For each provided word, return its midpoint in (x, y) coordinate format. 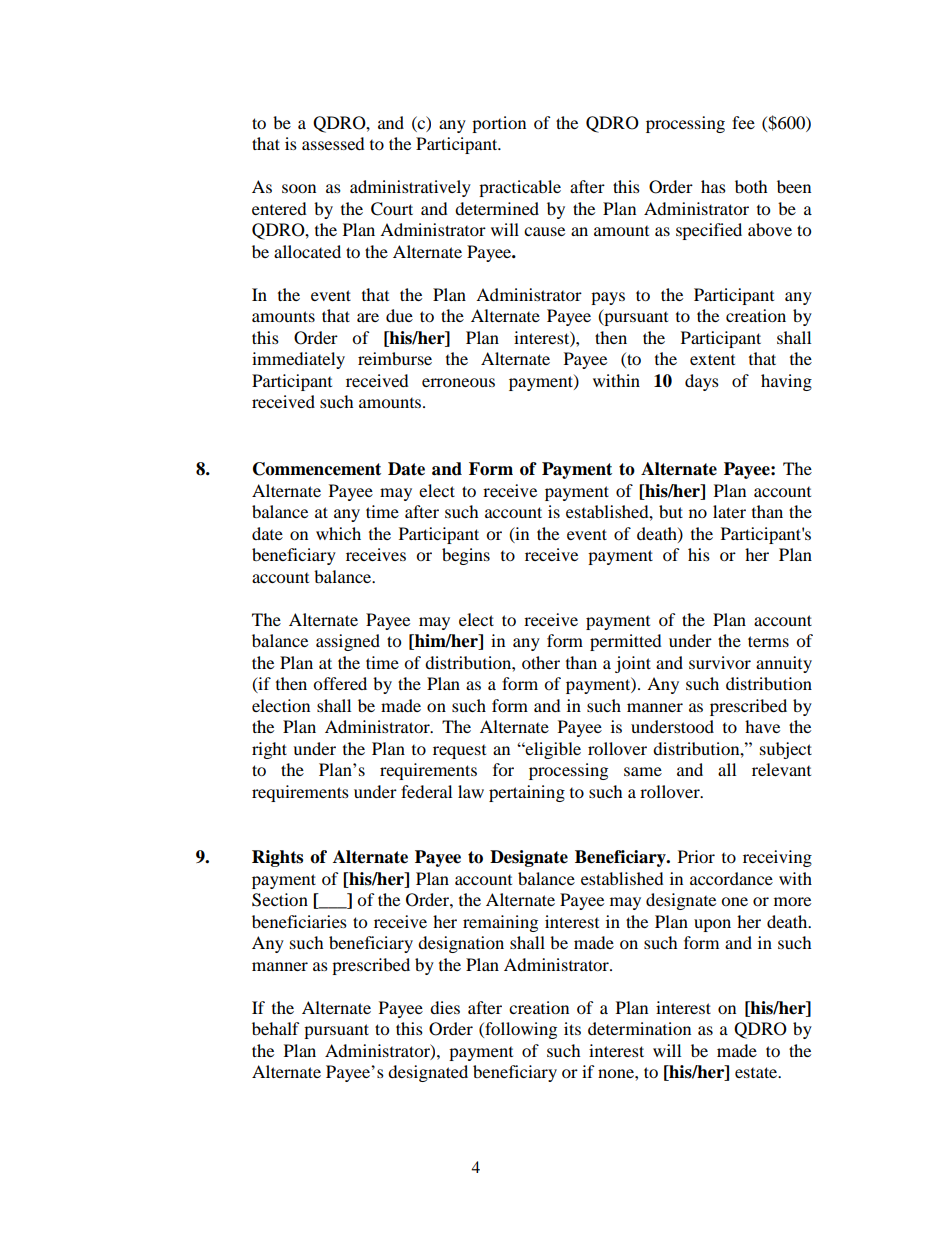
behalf (276, 1028)
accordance (731, 878)
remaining (500, 923)
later (729, 511)
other (541, 662)
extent (712, 359)
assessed (333, 143)
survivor (720, 662)
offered (340, 683)
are (368, 317)
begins (466, 556)
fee (743, 122)
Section (280, 900)
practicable (520, 188)
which (338, 533)
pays (608, 298)
